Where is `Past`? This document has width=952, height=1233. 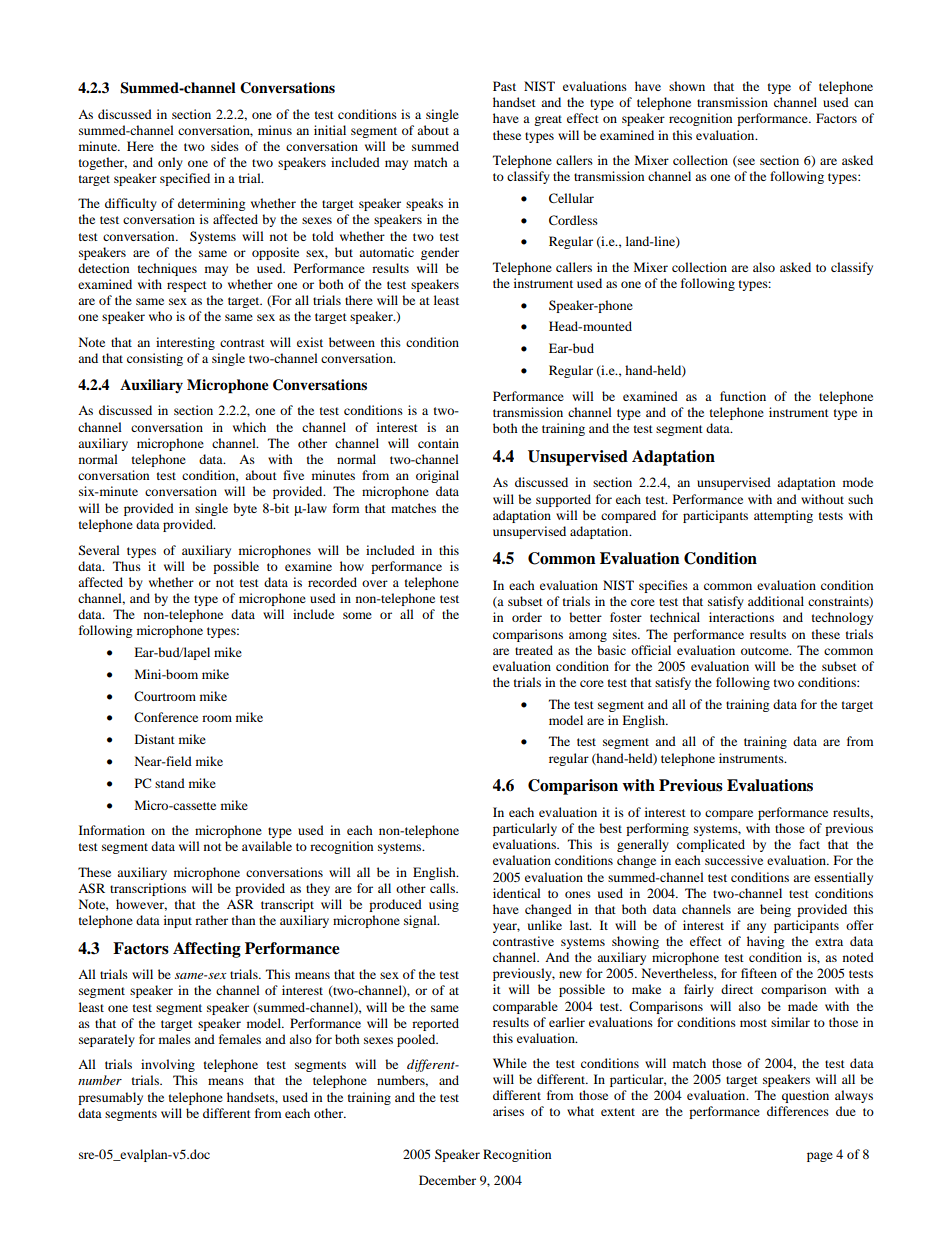
Past is located at coordinates (504, 86).
